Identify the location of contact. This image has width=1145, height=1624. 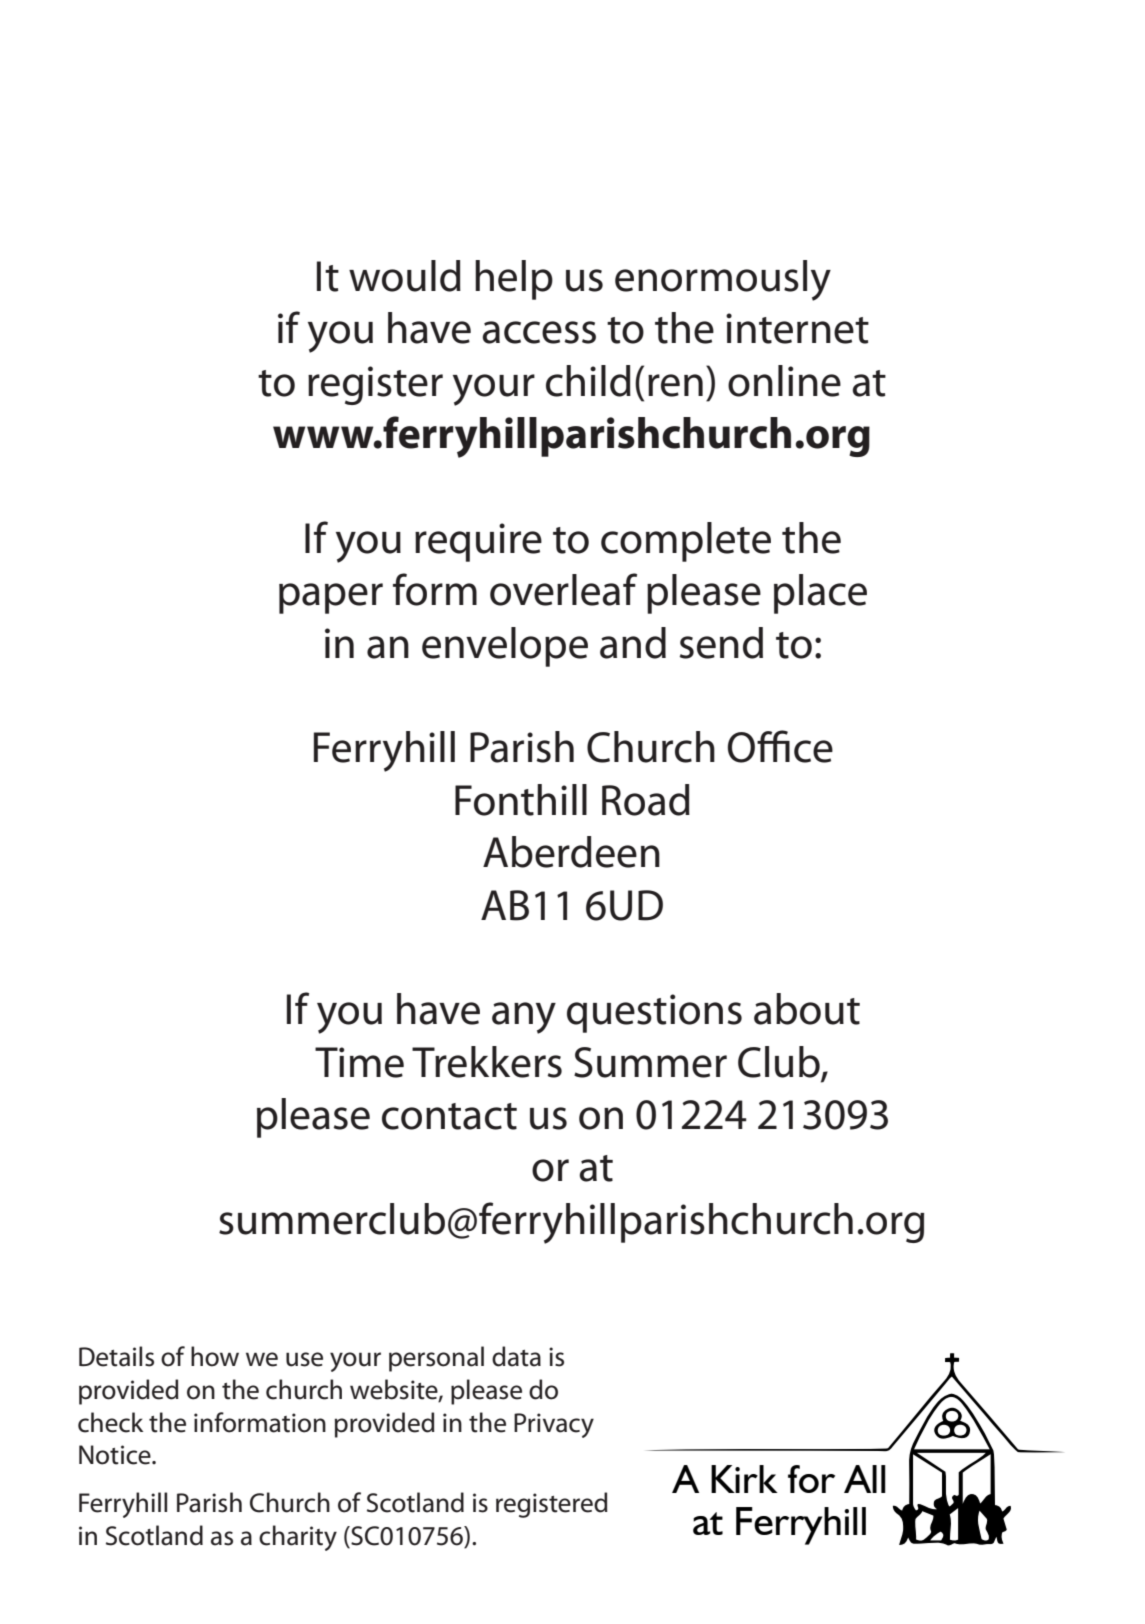
(449, 1116).
